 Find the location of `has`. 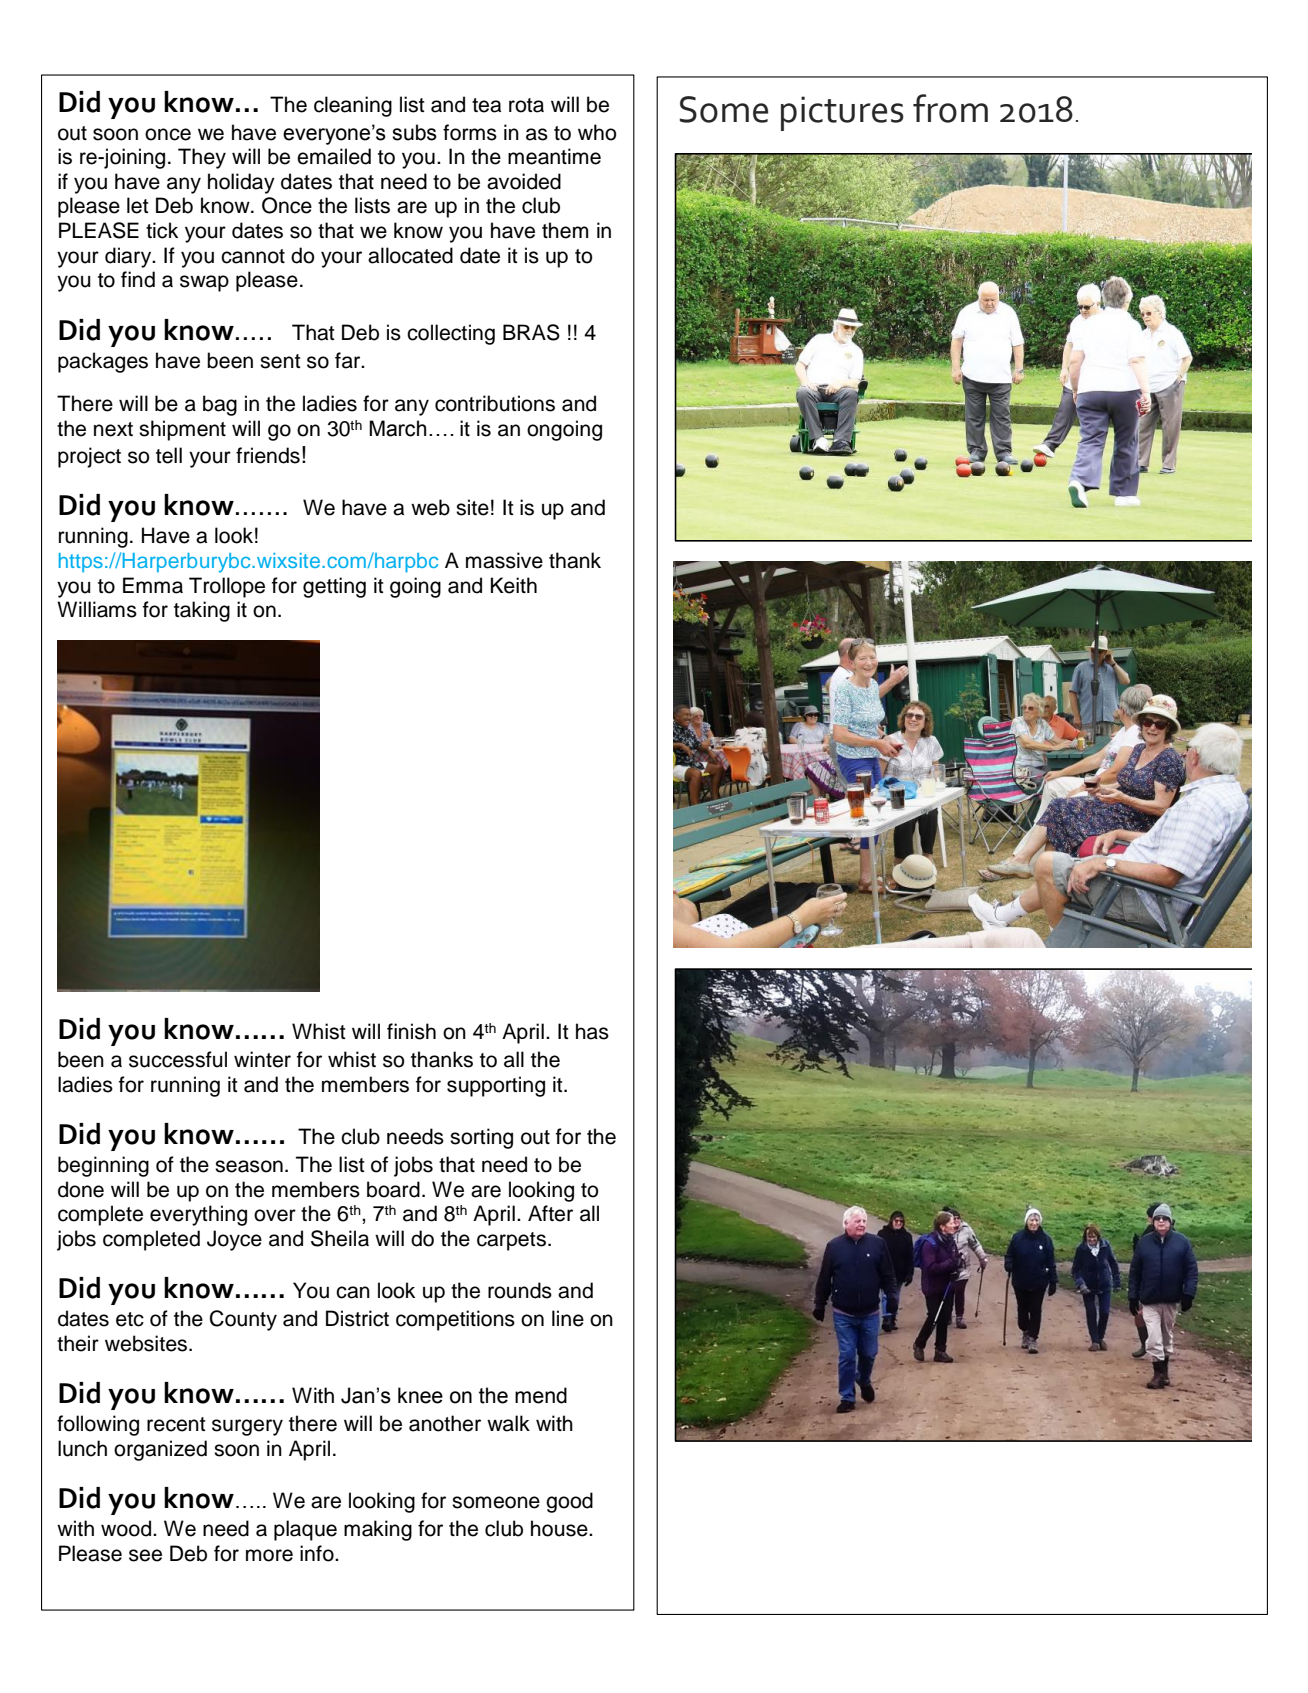

has is located at coordinates (592, 1031).
